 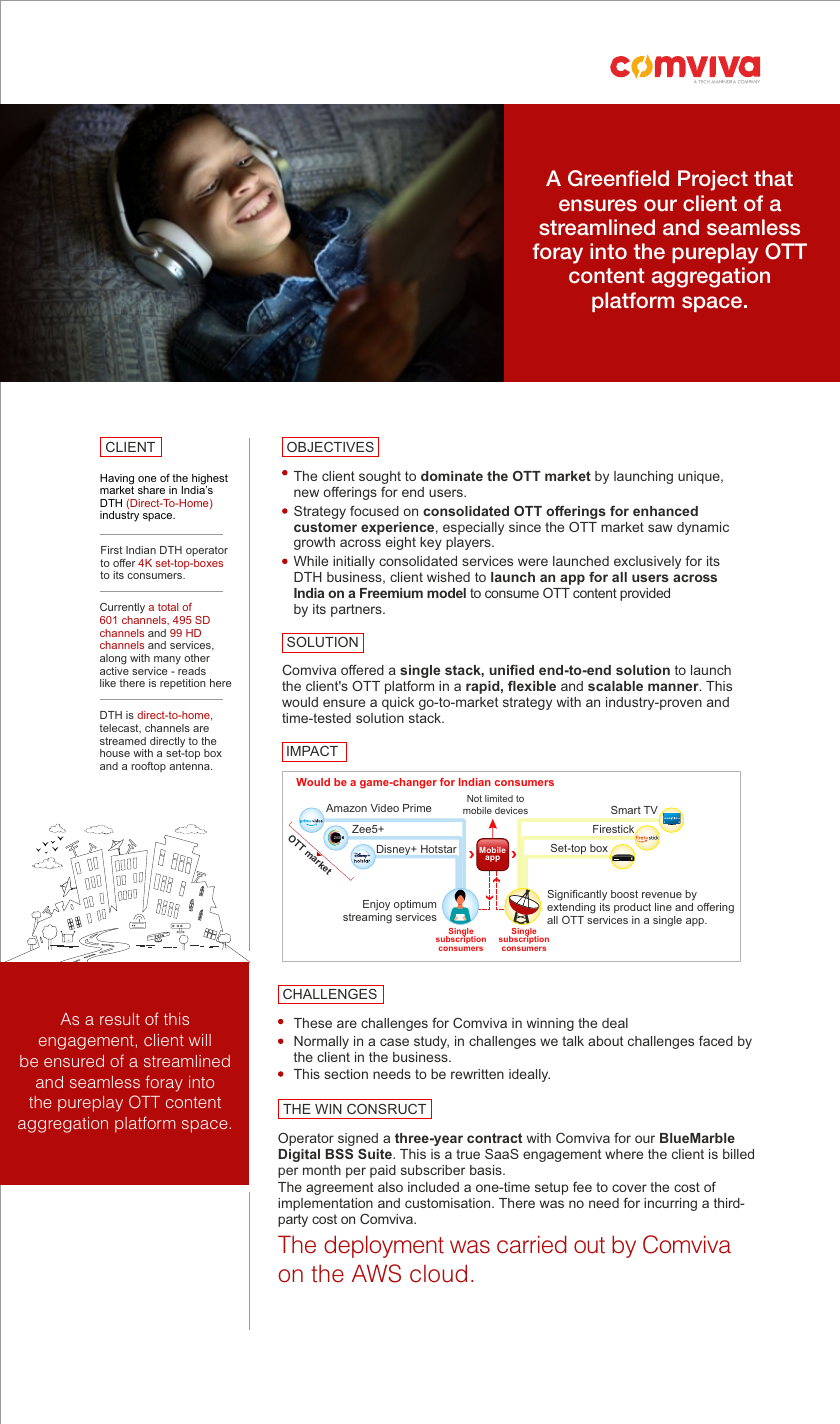 What do you see at coordinates (665, 511) in the image?
I see `enhanced` at bounding box center [665, 511].
